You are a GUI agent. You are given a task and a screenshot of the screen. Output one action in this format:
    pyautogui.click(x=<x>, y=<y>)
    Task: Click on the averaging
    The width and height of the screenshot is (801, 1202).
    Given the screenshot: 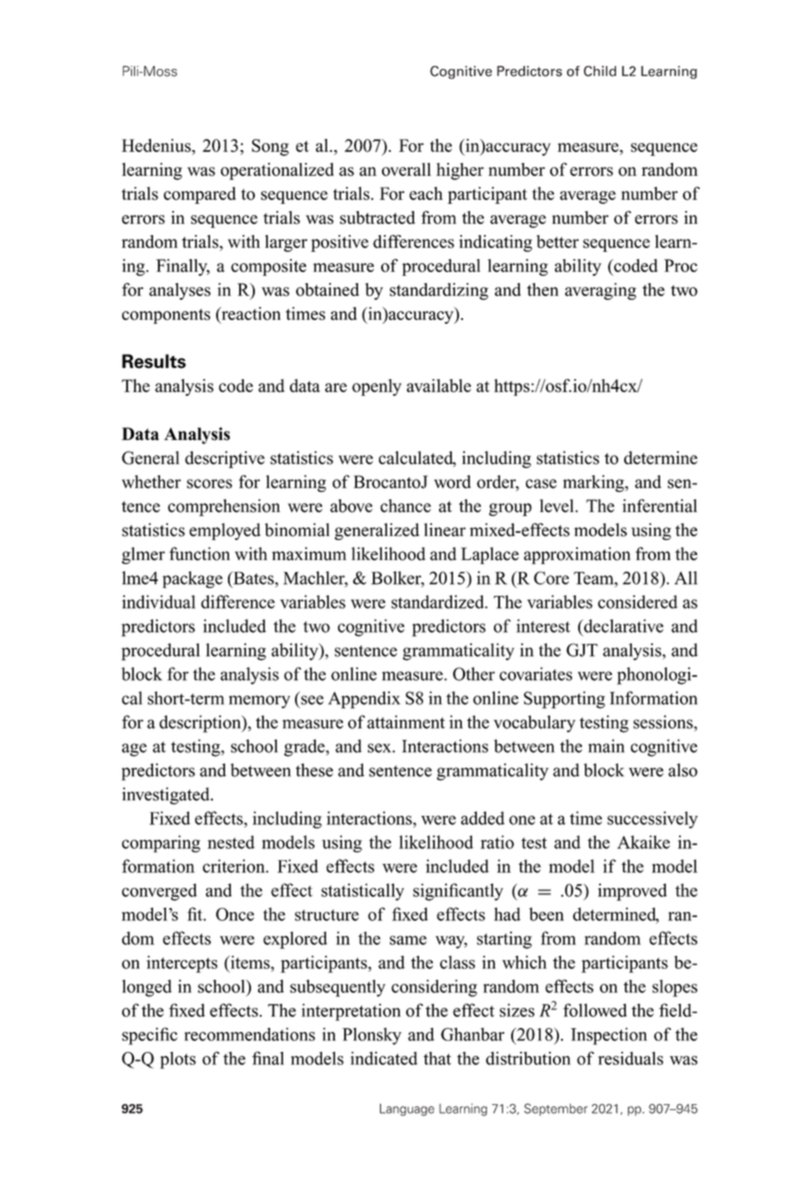 What is the action you would take?
    pyautogui.click(x=600, y=291)
